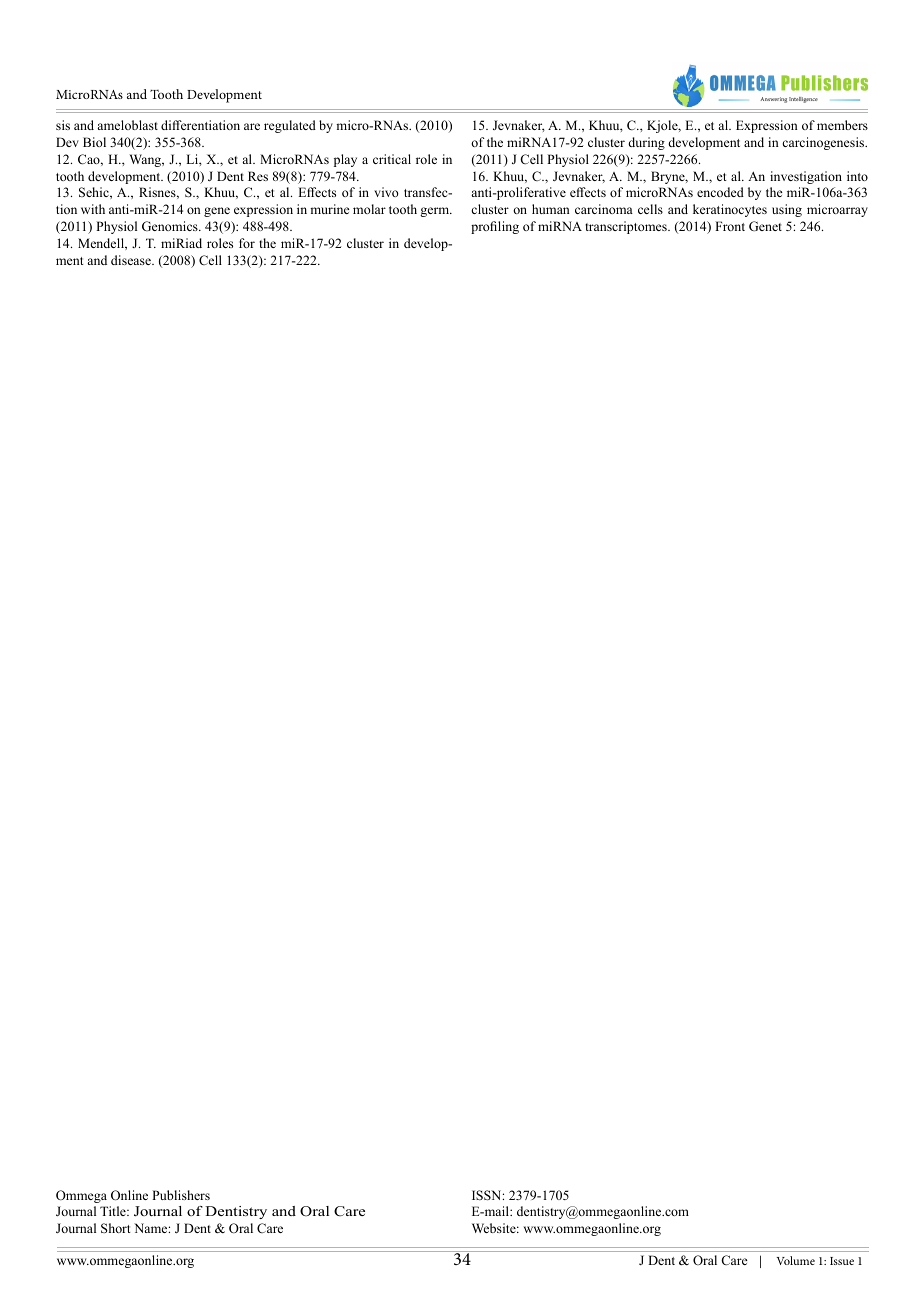 This document has height=1308, width=924. I want to click on disease, so click(132, 260).
